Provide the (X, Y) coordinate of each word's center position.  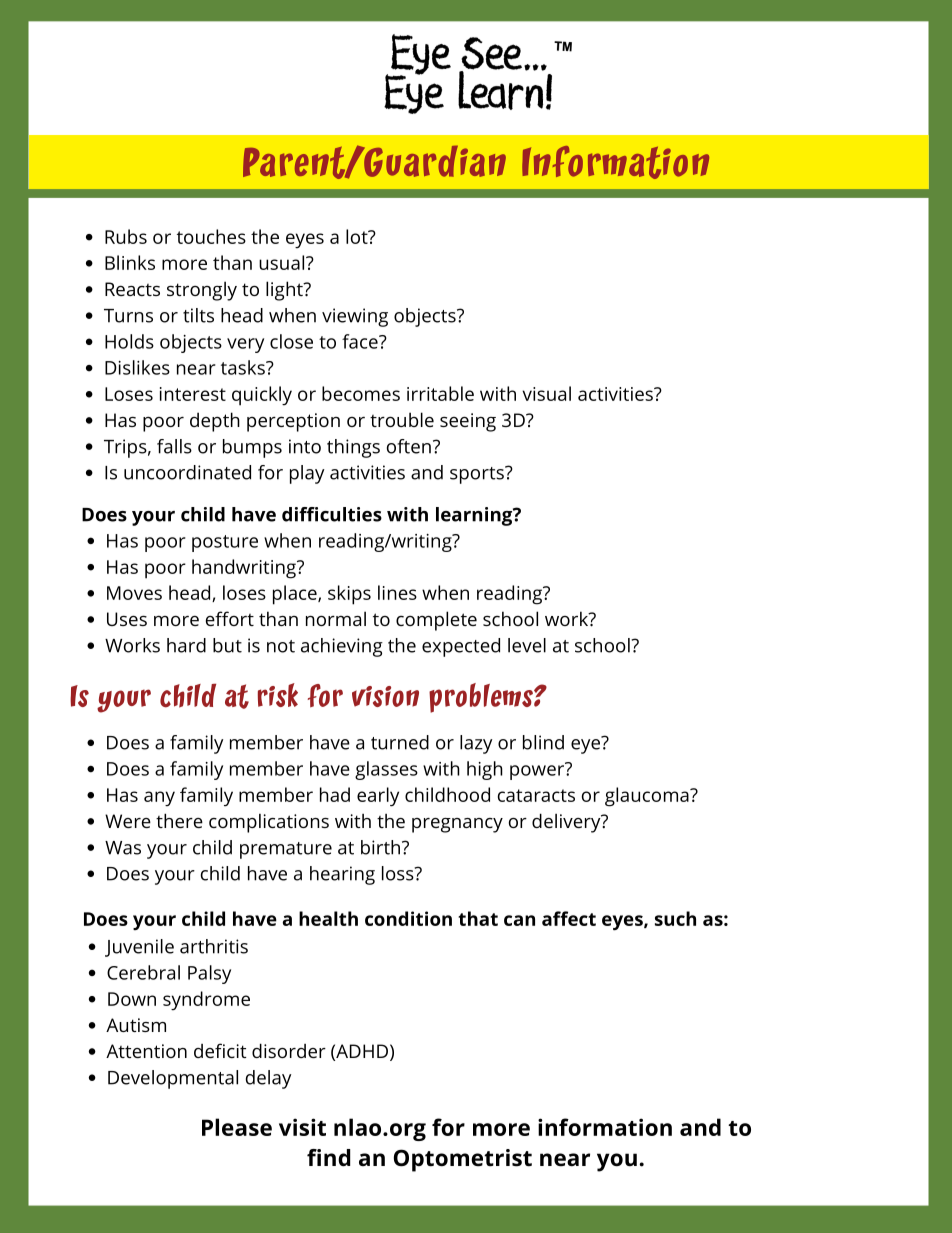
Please (237, 1127)
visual (546, 393)
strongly (202, 291)
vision (385, 696)
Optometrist (463, 1160)
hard (186, 645)
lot (358, 236)
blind (543, 742)
